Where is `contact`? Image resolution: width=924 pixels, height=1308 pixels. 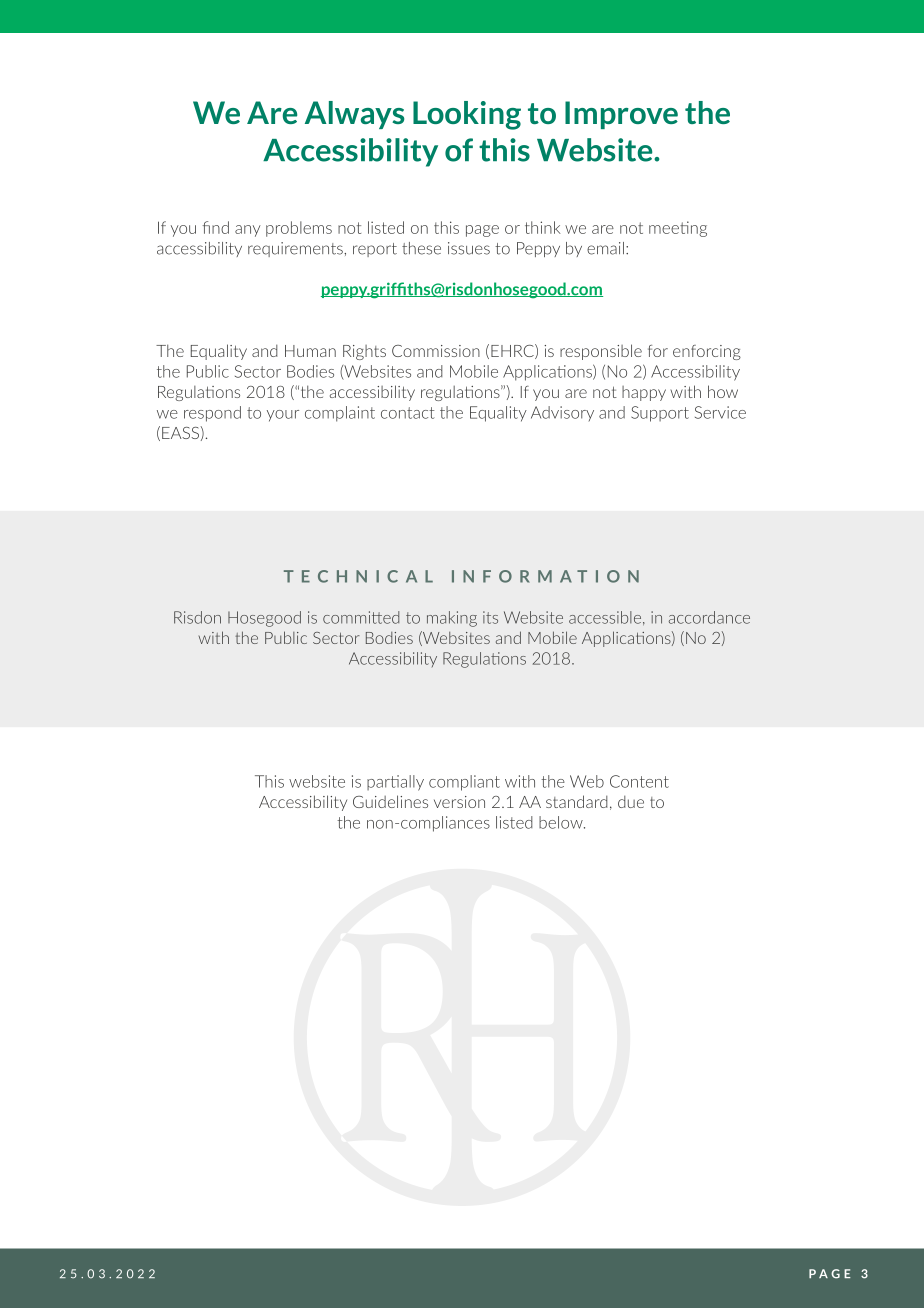 contact is located at coordinates (408, 413).
